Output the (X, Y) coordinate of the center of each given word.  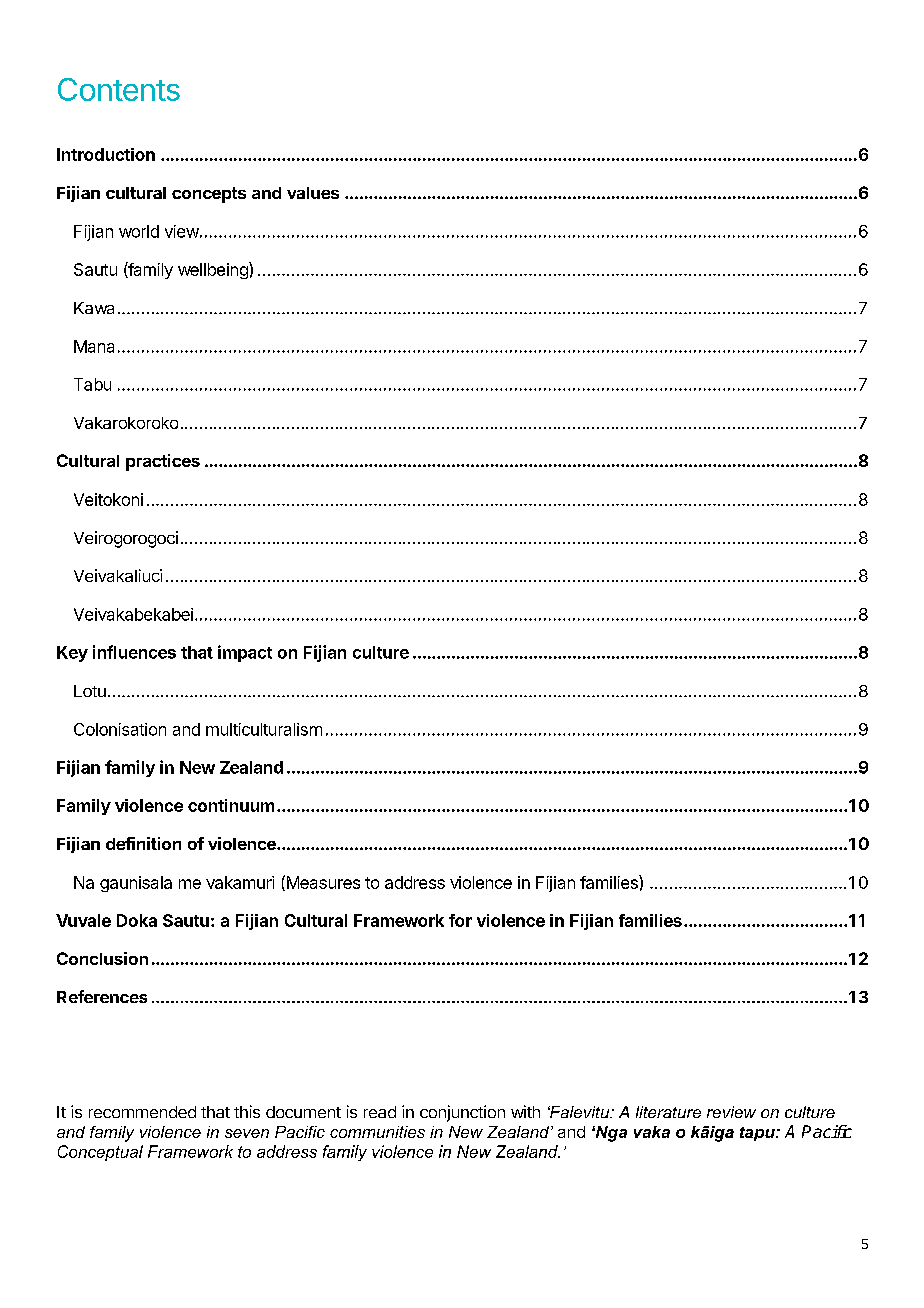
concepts (209, 195)
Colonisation (120, 729)
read (380, 1112)
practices (163, 462)
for (460, 920)
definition (143, 843)
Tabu (92, 384)
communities (377, 1132)
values (313, 193)
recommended (142, 1112)
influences (134, 652)
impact (245, 653)
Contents (119, 89)
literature (668, 1112)
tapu (758, 1134)
